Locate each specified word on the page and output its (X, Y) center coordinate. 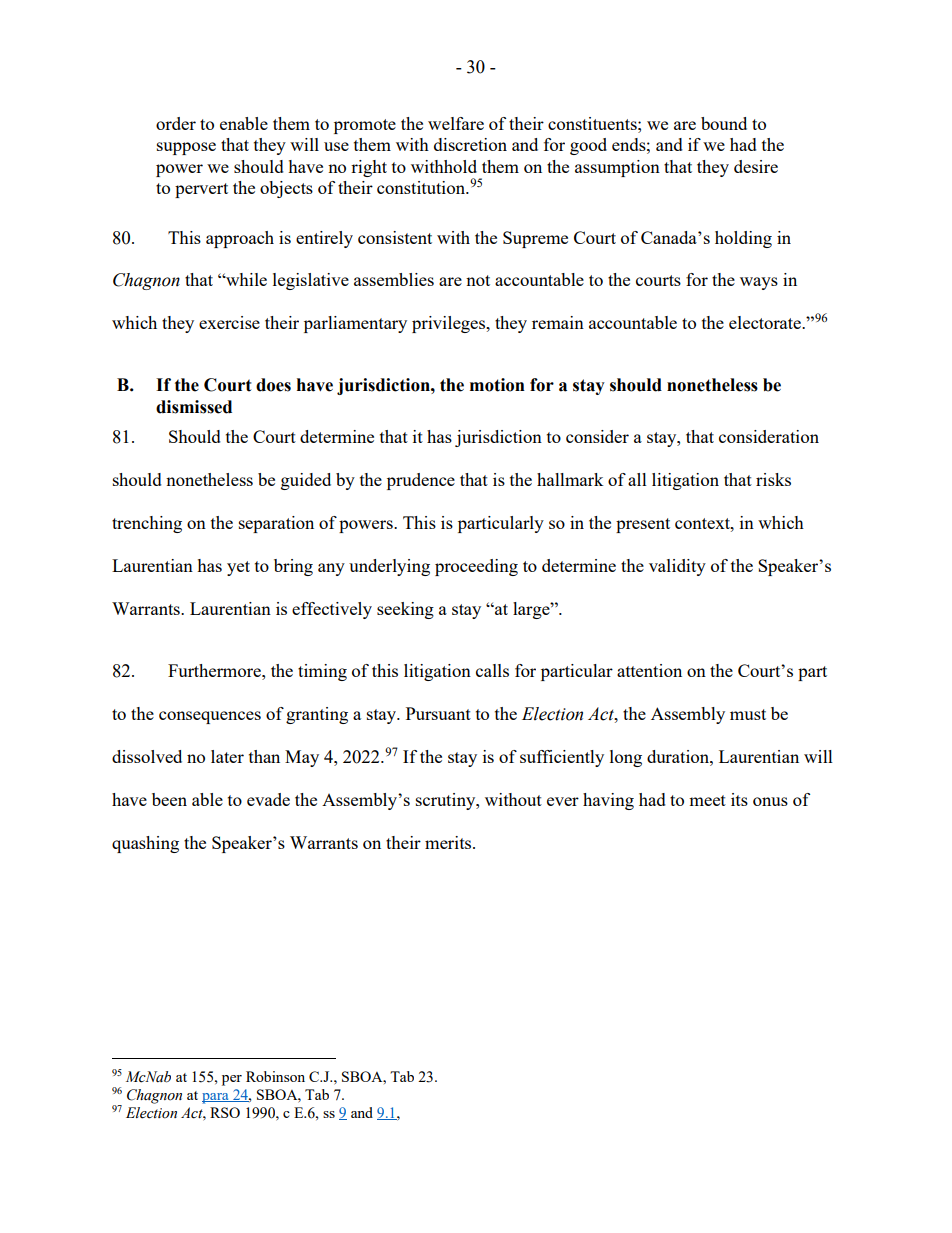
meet (707, 800)
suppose (186, 148)
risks (773, 479)
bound (724, 123)
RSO (225, 1112)
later (227, 756)
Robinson (275, 1076)
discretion (470, 144)
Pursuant (438, 713)
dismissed (194, 407)
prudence (421, 481)
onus (770, 801)
